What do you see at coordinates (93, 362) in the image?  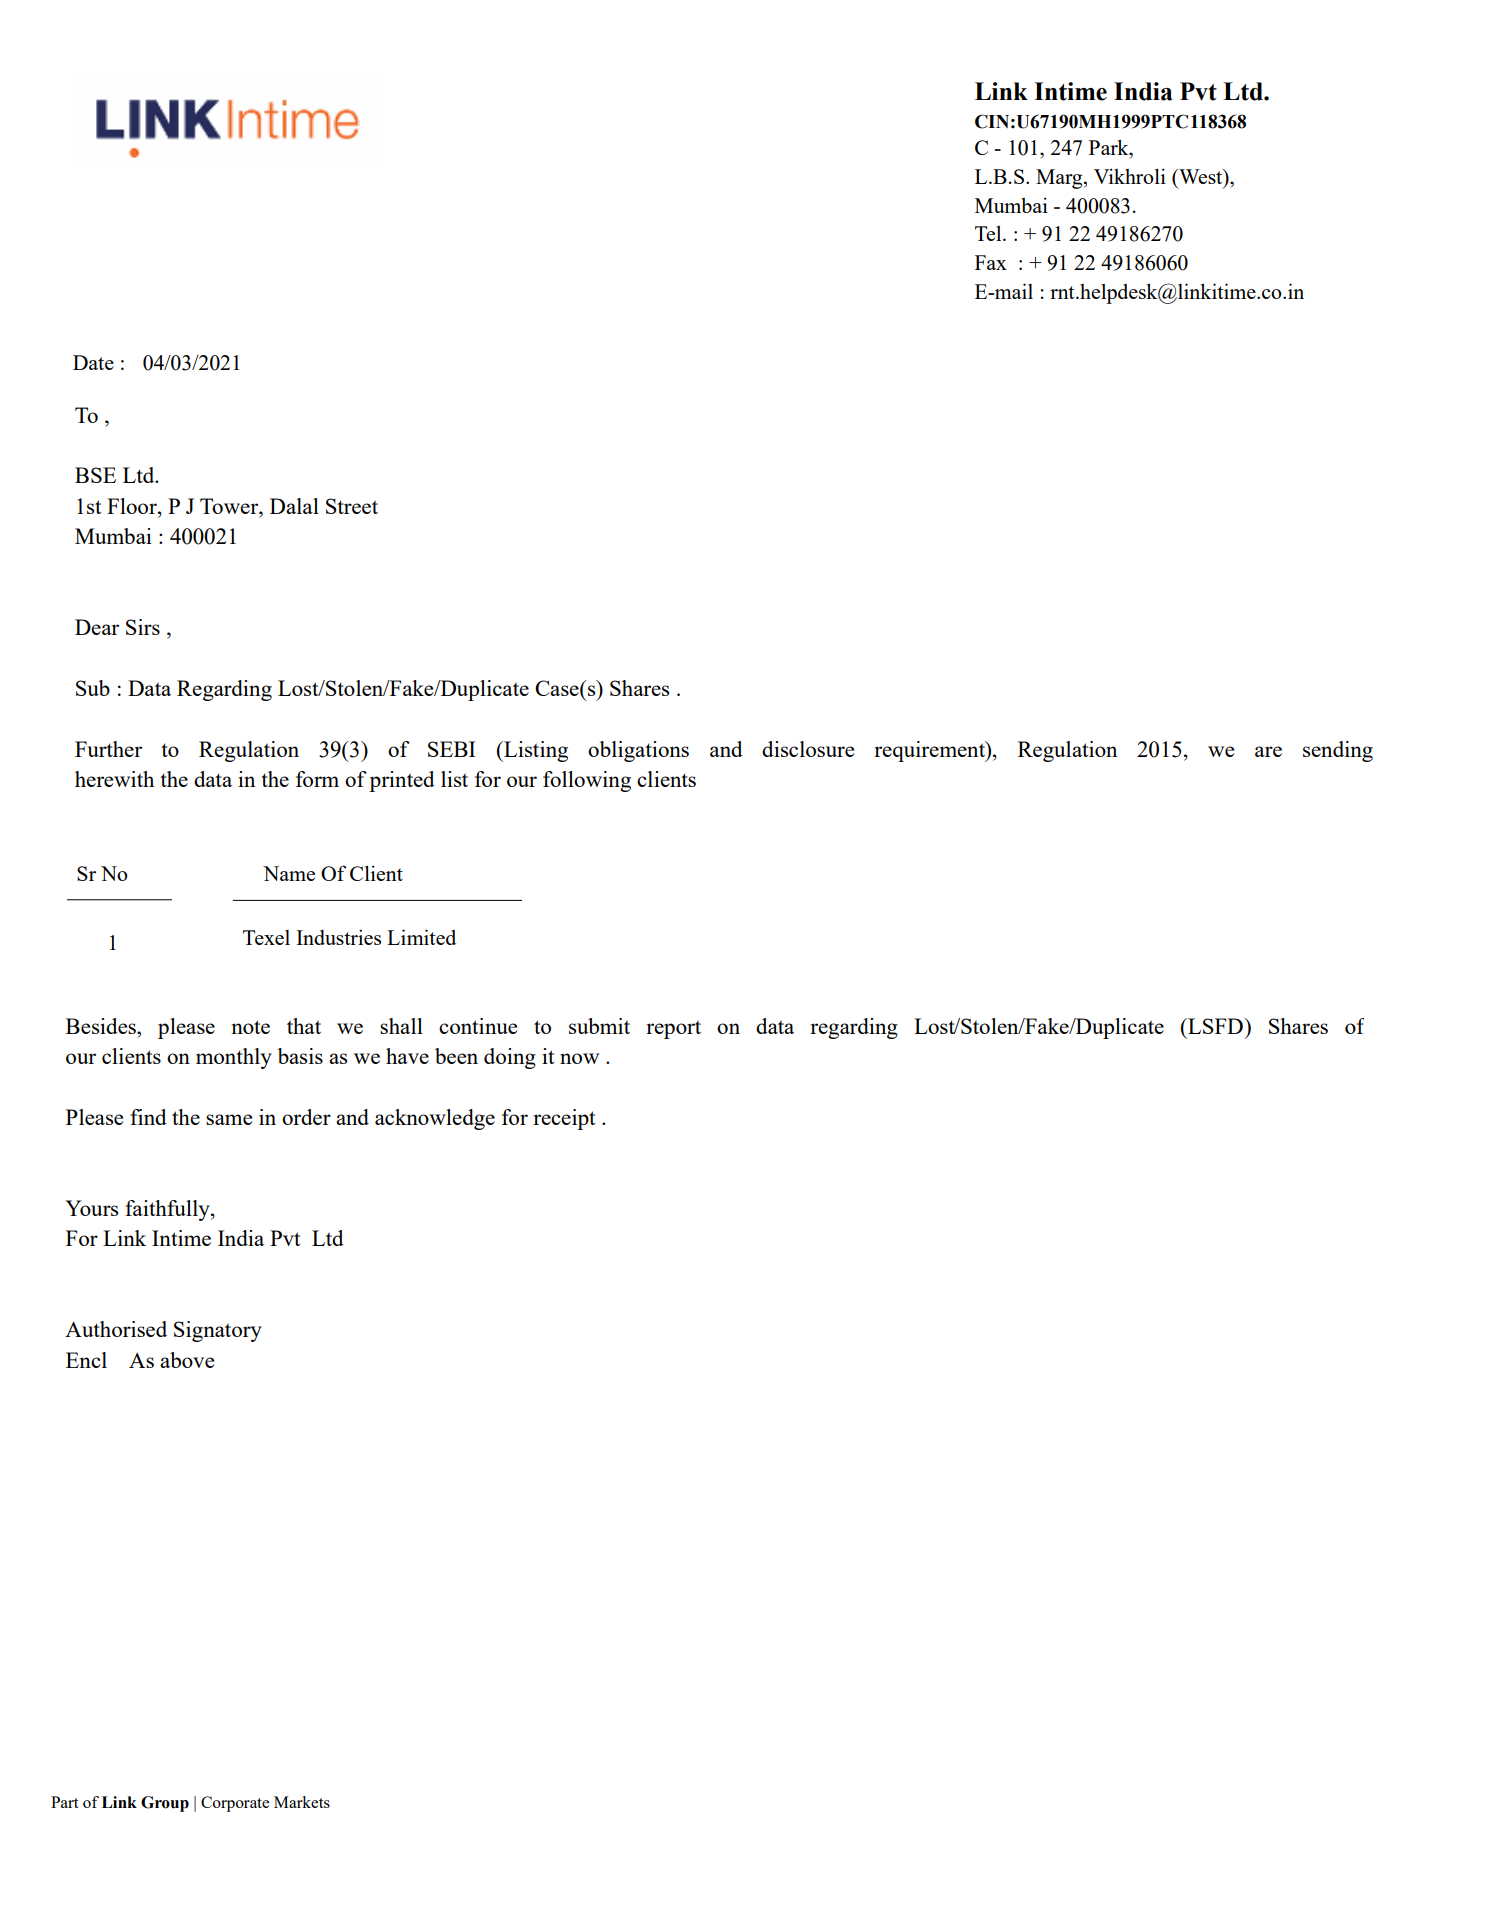 I see `Date` at bounding box center [93, 362].
